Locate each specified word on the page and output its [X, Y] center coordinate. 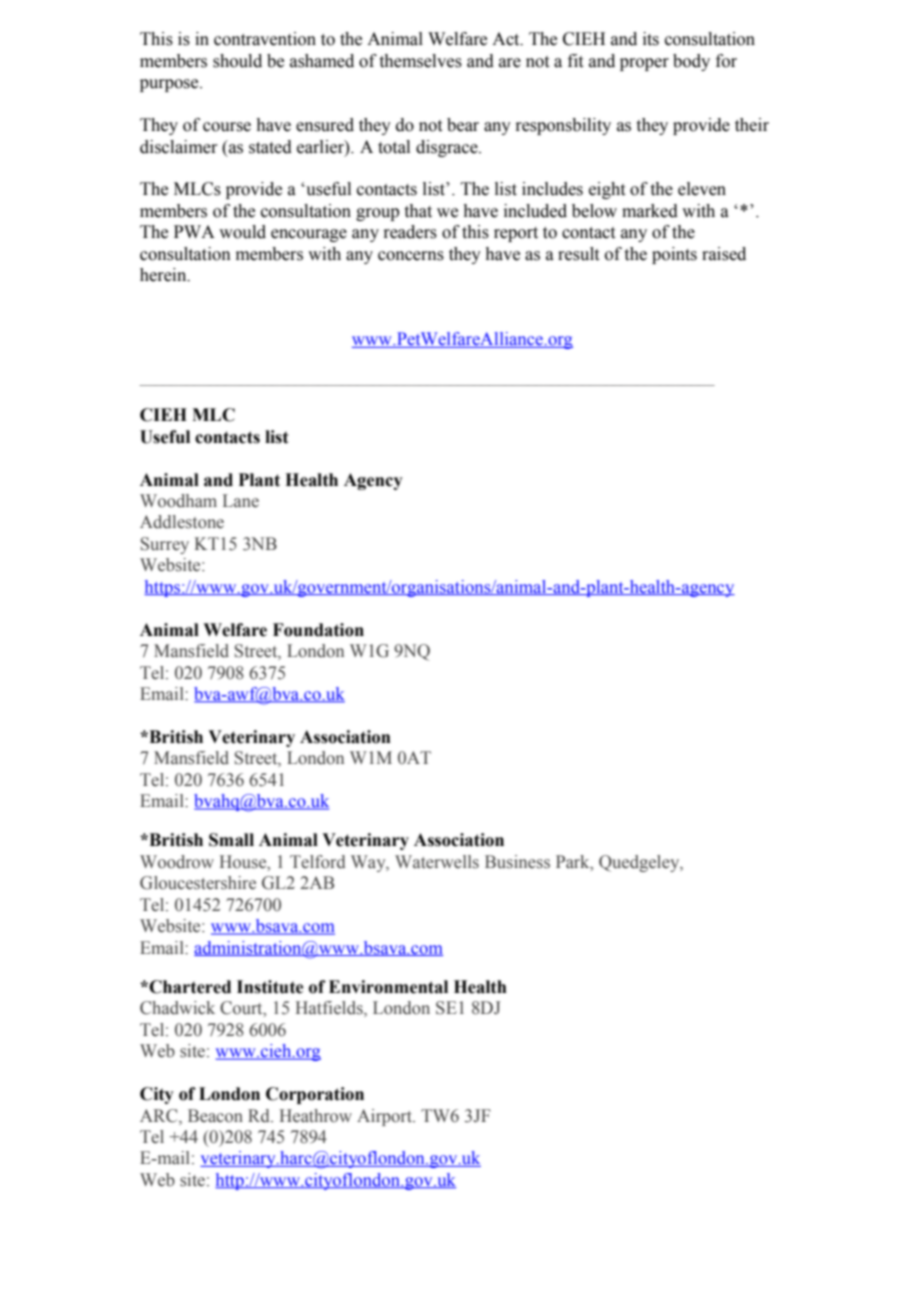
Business [517, 862]
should [237, 61]
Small [231, 840]
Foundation [318, 630]
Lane [241, 501]
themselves [421, 61]
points [674, 255]
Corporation [315, 1095]
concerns [411, 256]
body [691, 62]
